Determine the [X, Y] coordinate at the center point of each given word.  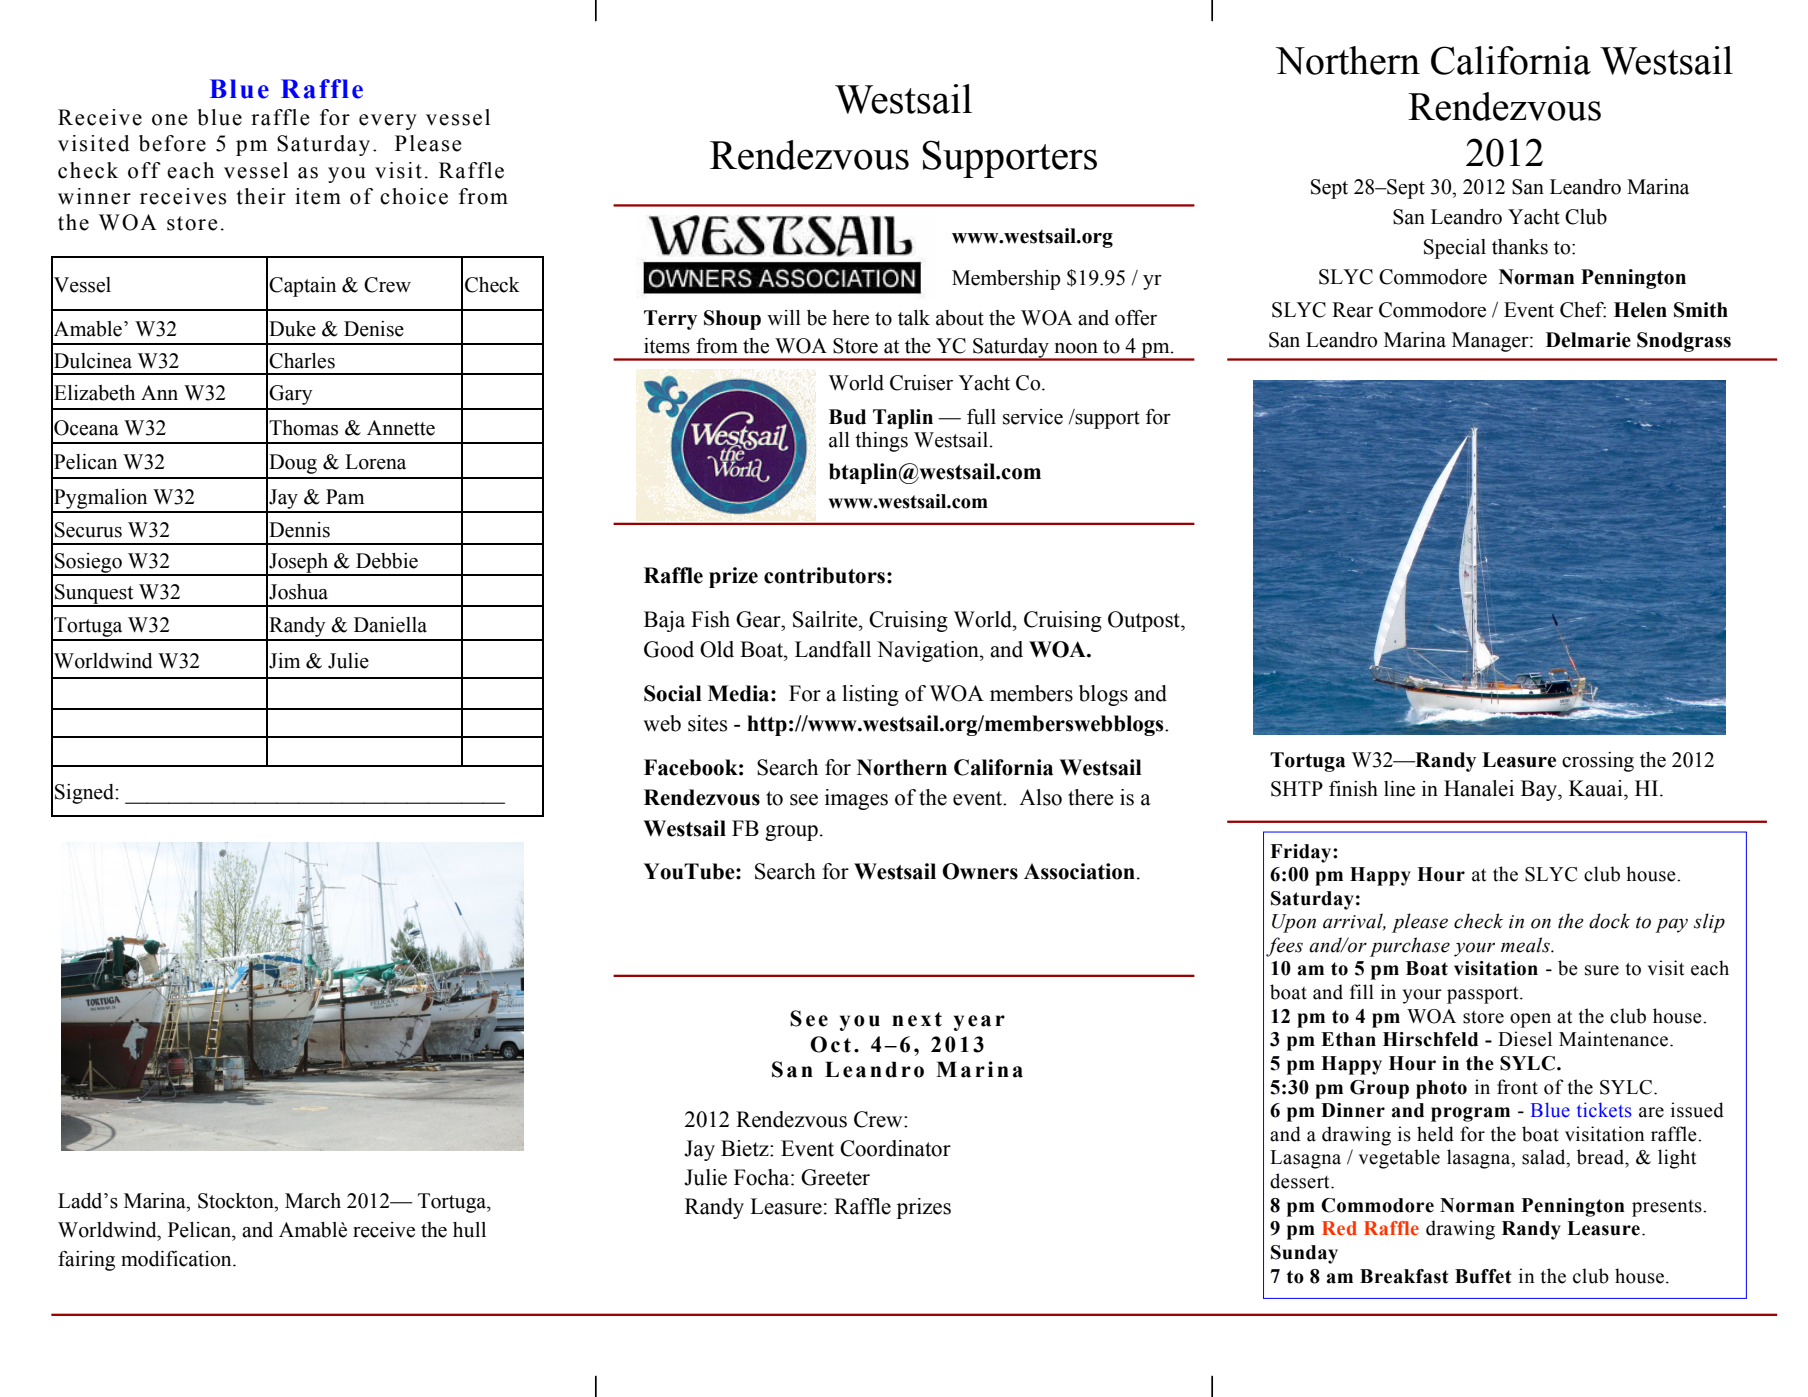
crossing [1598, 762]
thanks [1520, 247]
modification [177, 1259]
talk [914, 318]
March [313, 1201]
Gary [290, 395]
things [881, 442]
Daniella [390, 625]
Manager [1491, 342]
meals [1526, 945]
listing [870, 695]
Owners [980, 871]
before [172, 143]
